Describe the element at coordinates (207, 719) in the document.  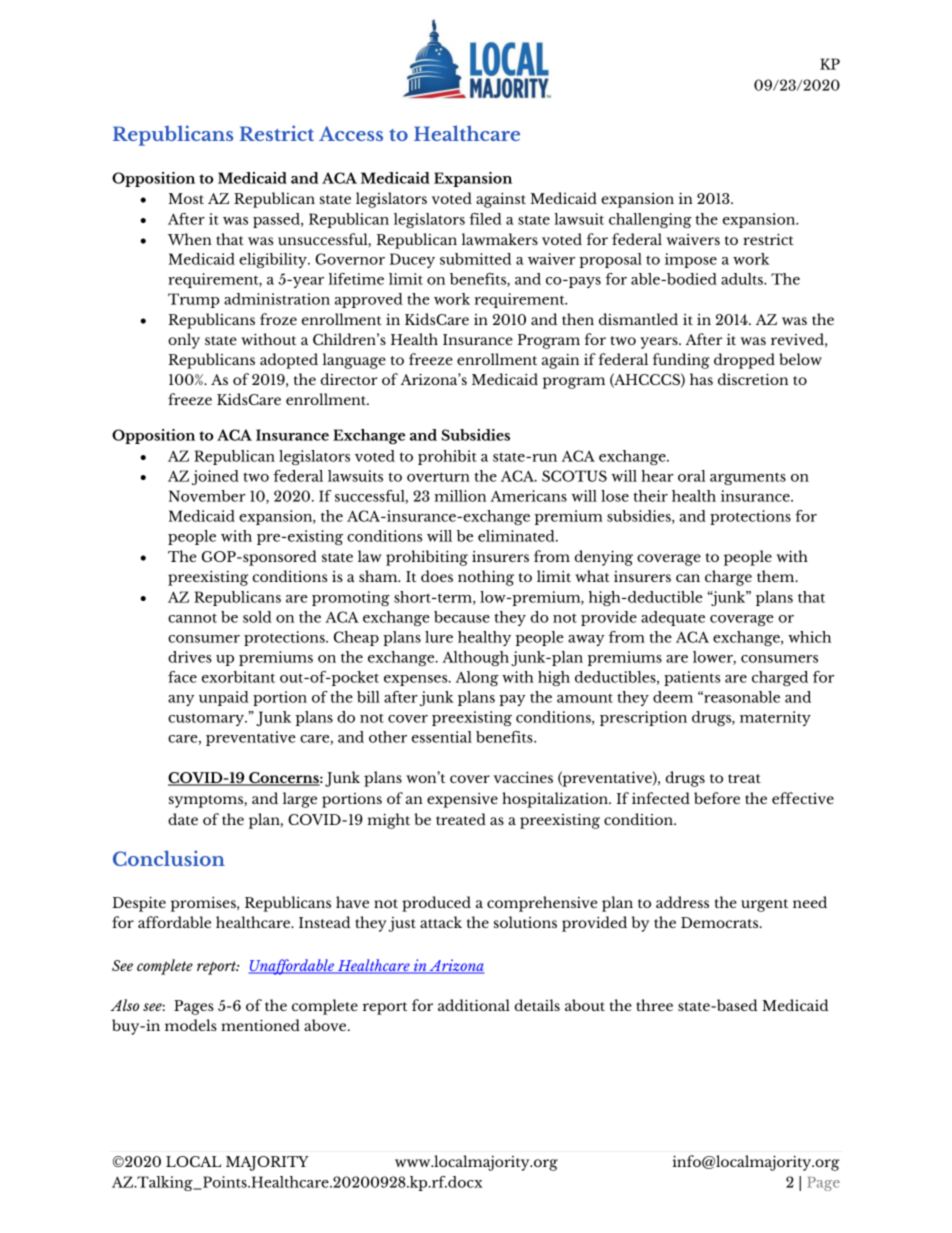
I see `customary` at that location.
